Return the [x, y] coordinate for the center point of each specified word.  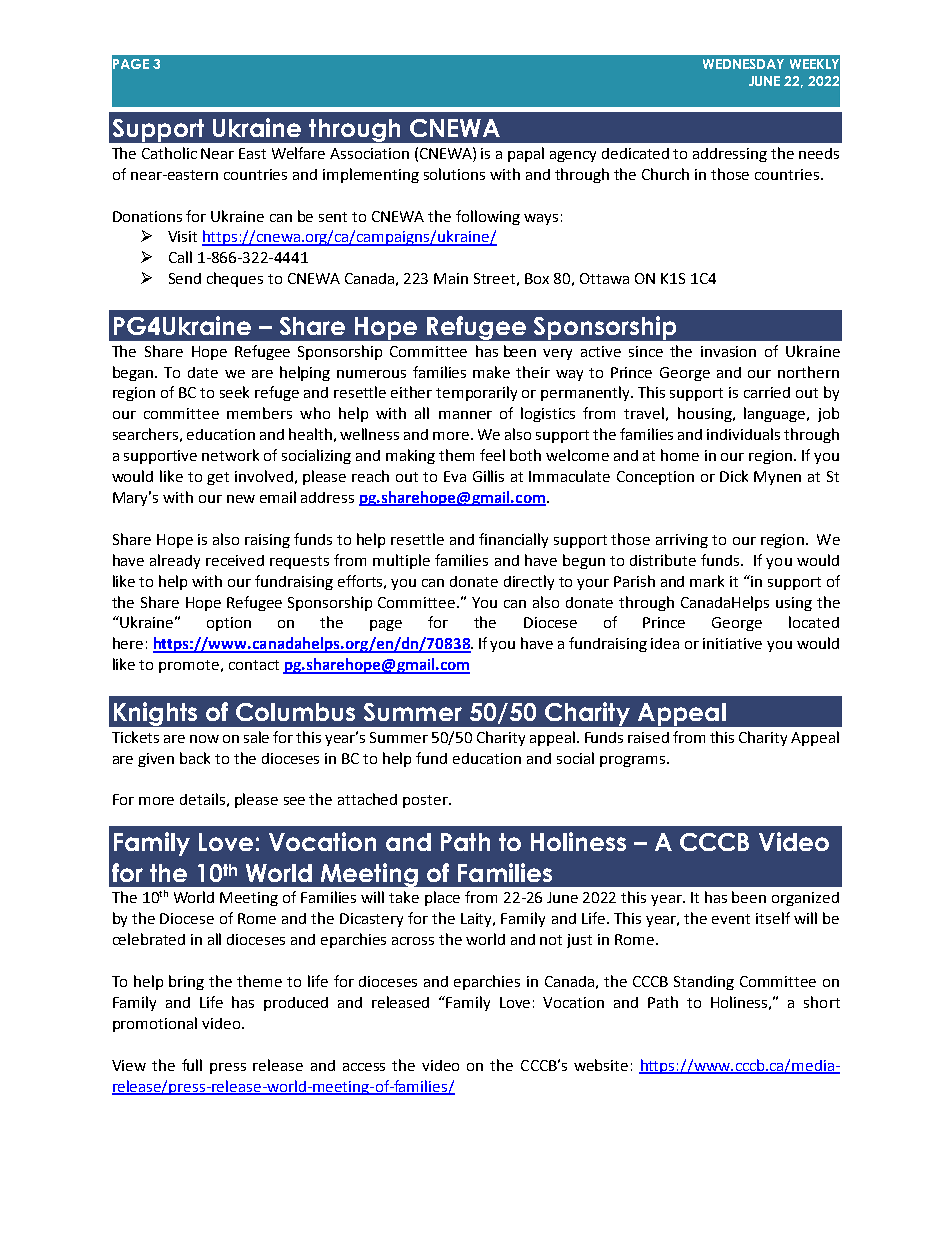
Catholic [169, 153]
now [204, 739]
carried [767, 392]
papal [526, 154]
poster [426, 801]
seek [234, 392]
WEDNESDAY [743, 64]
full [192, 1065]
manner [465, 415]
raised [648, 737]
